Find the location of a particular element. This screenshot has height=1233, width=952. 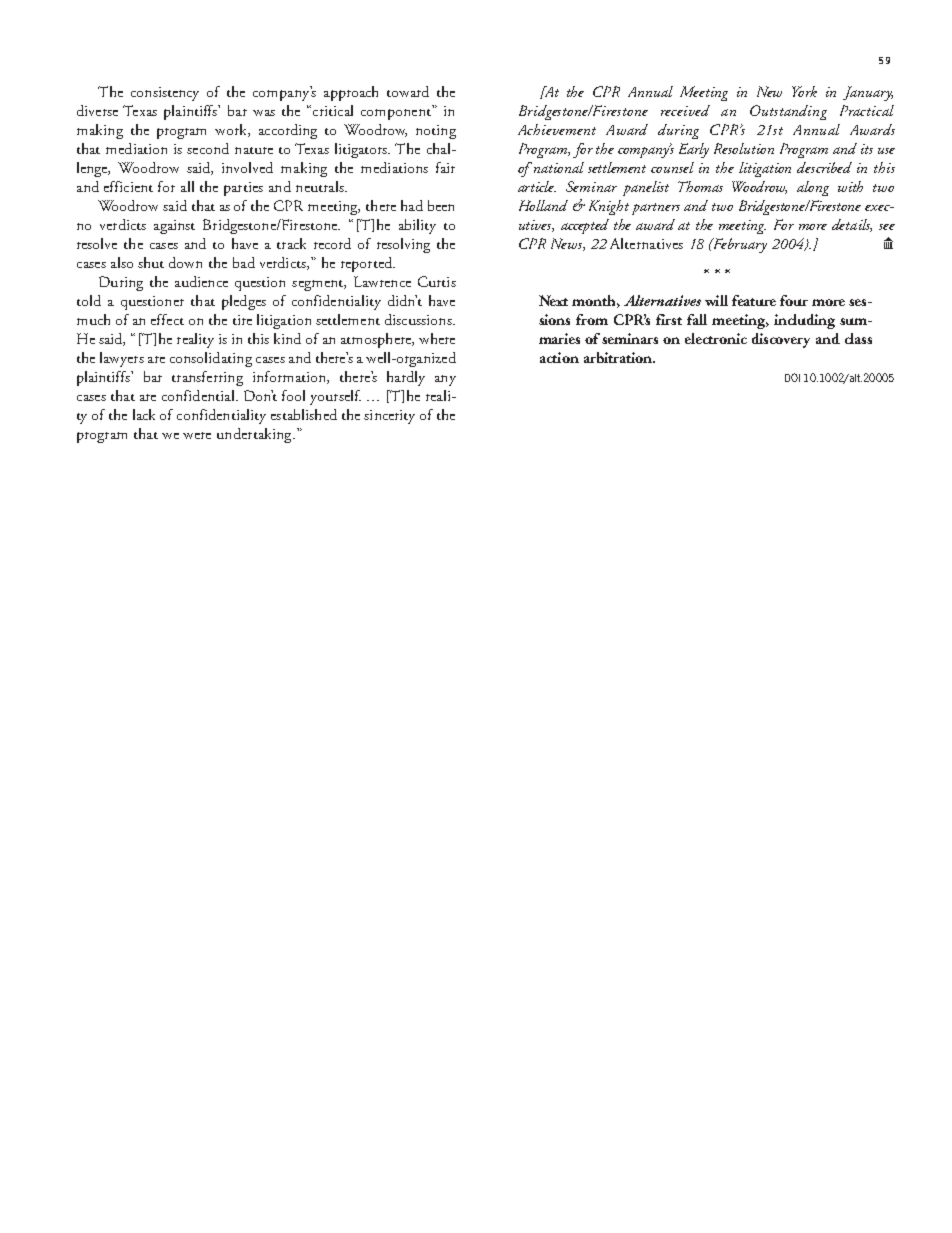

discovery is located at coordinates (781, 340).
